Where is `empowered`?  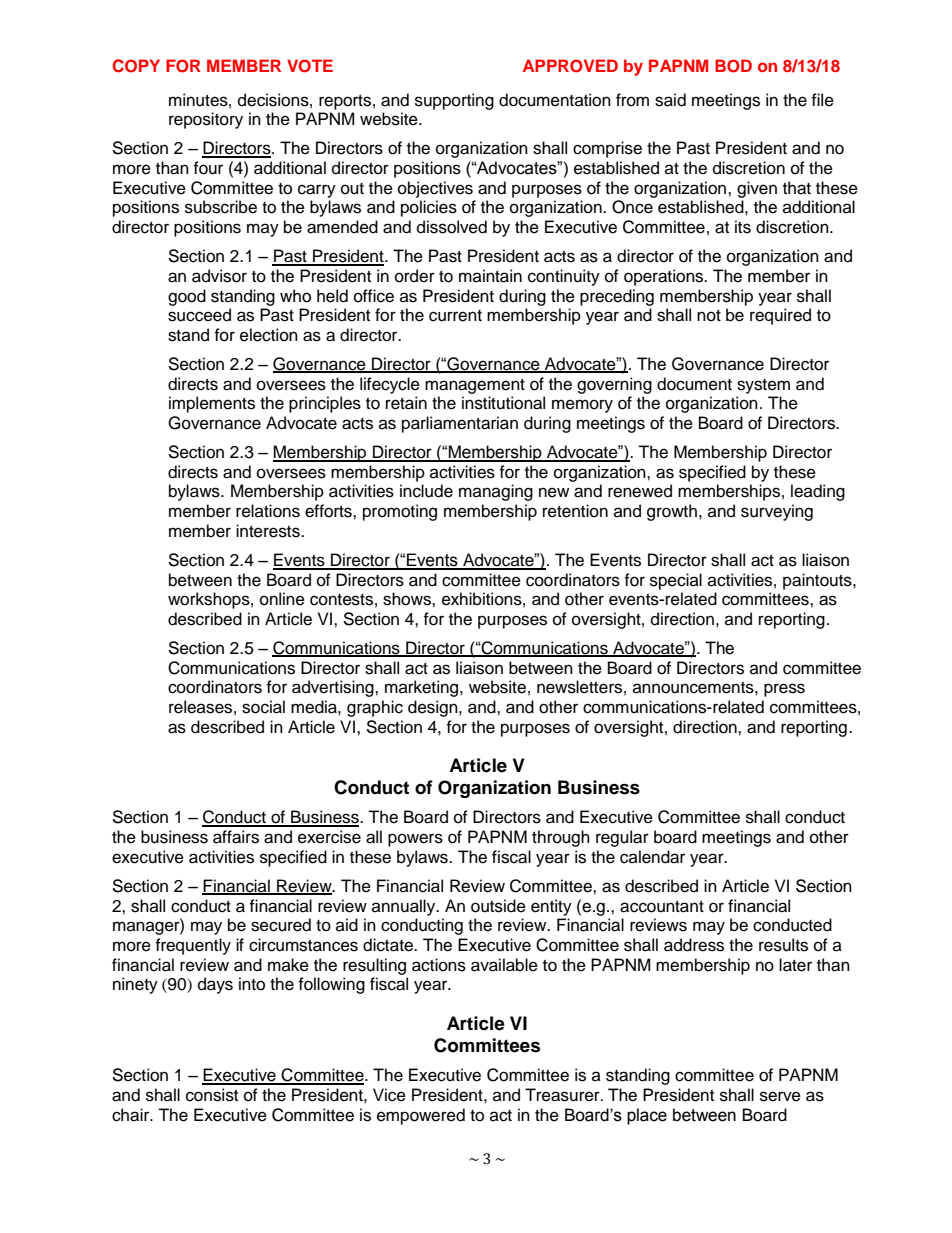 empowered is located at coordinates (421, 1116).
